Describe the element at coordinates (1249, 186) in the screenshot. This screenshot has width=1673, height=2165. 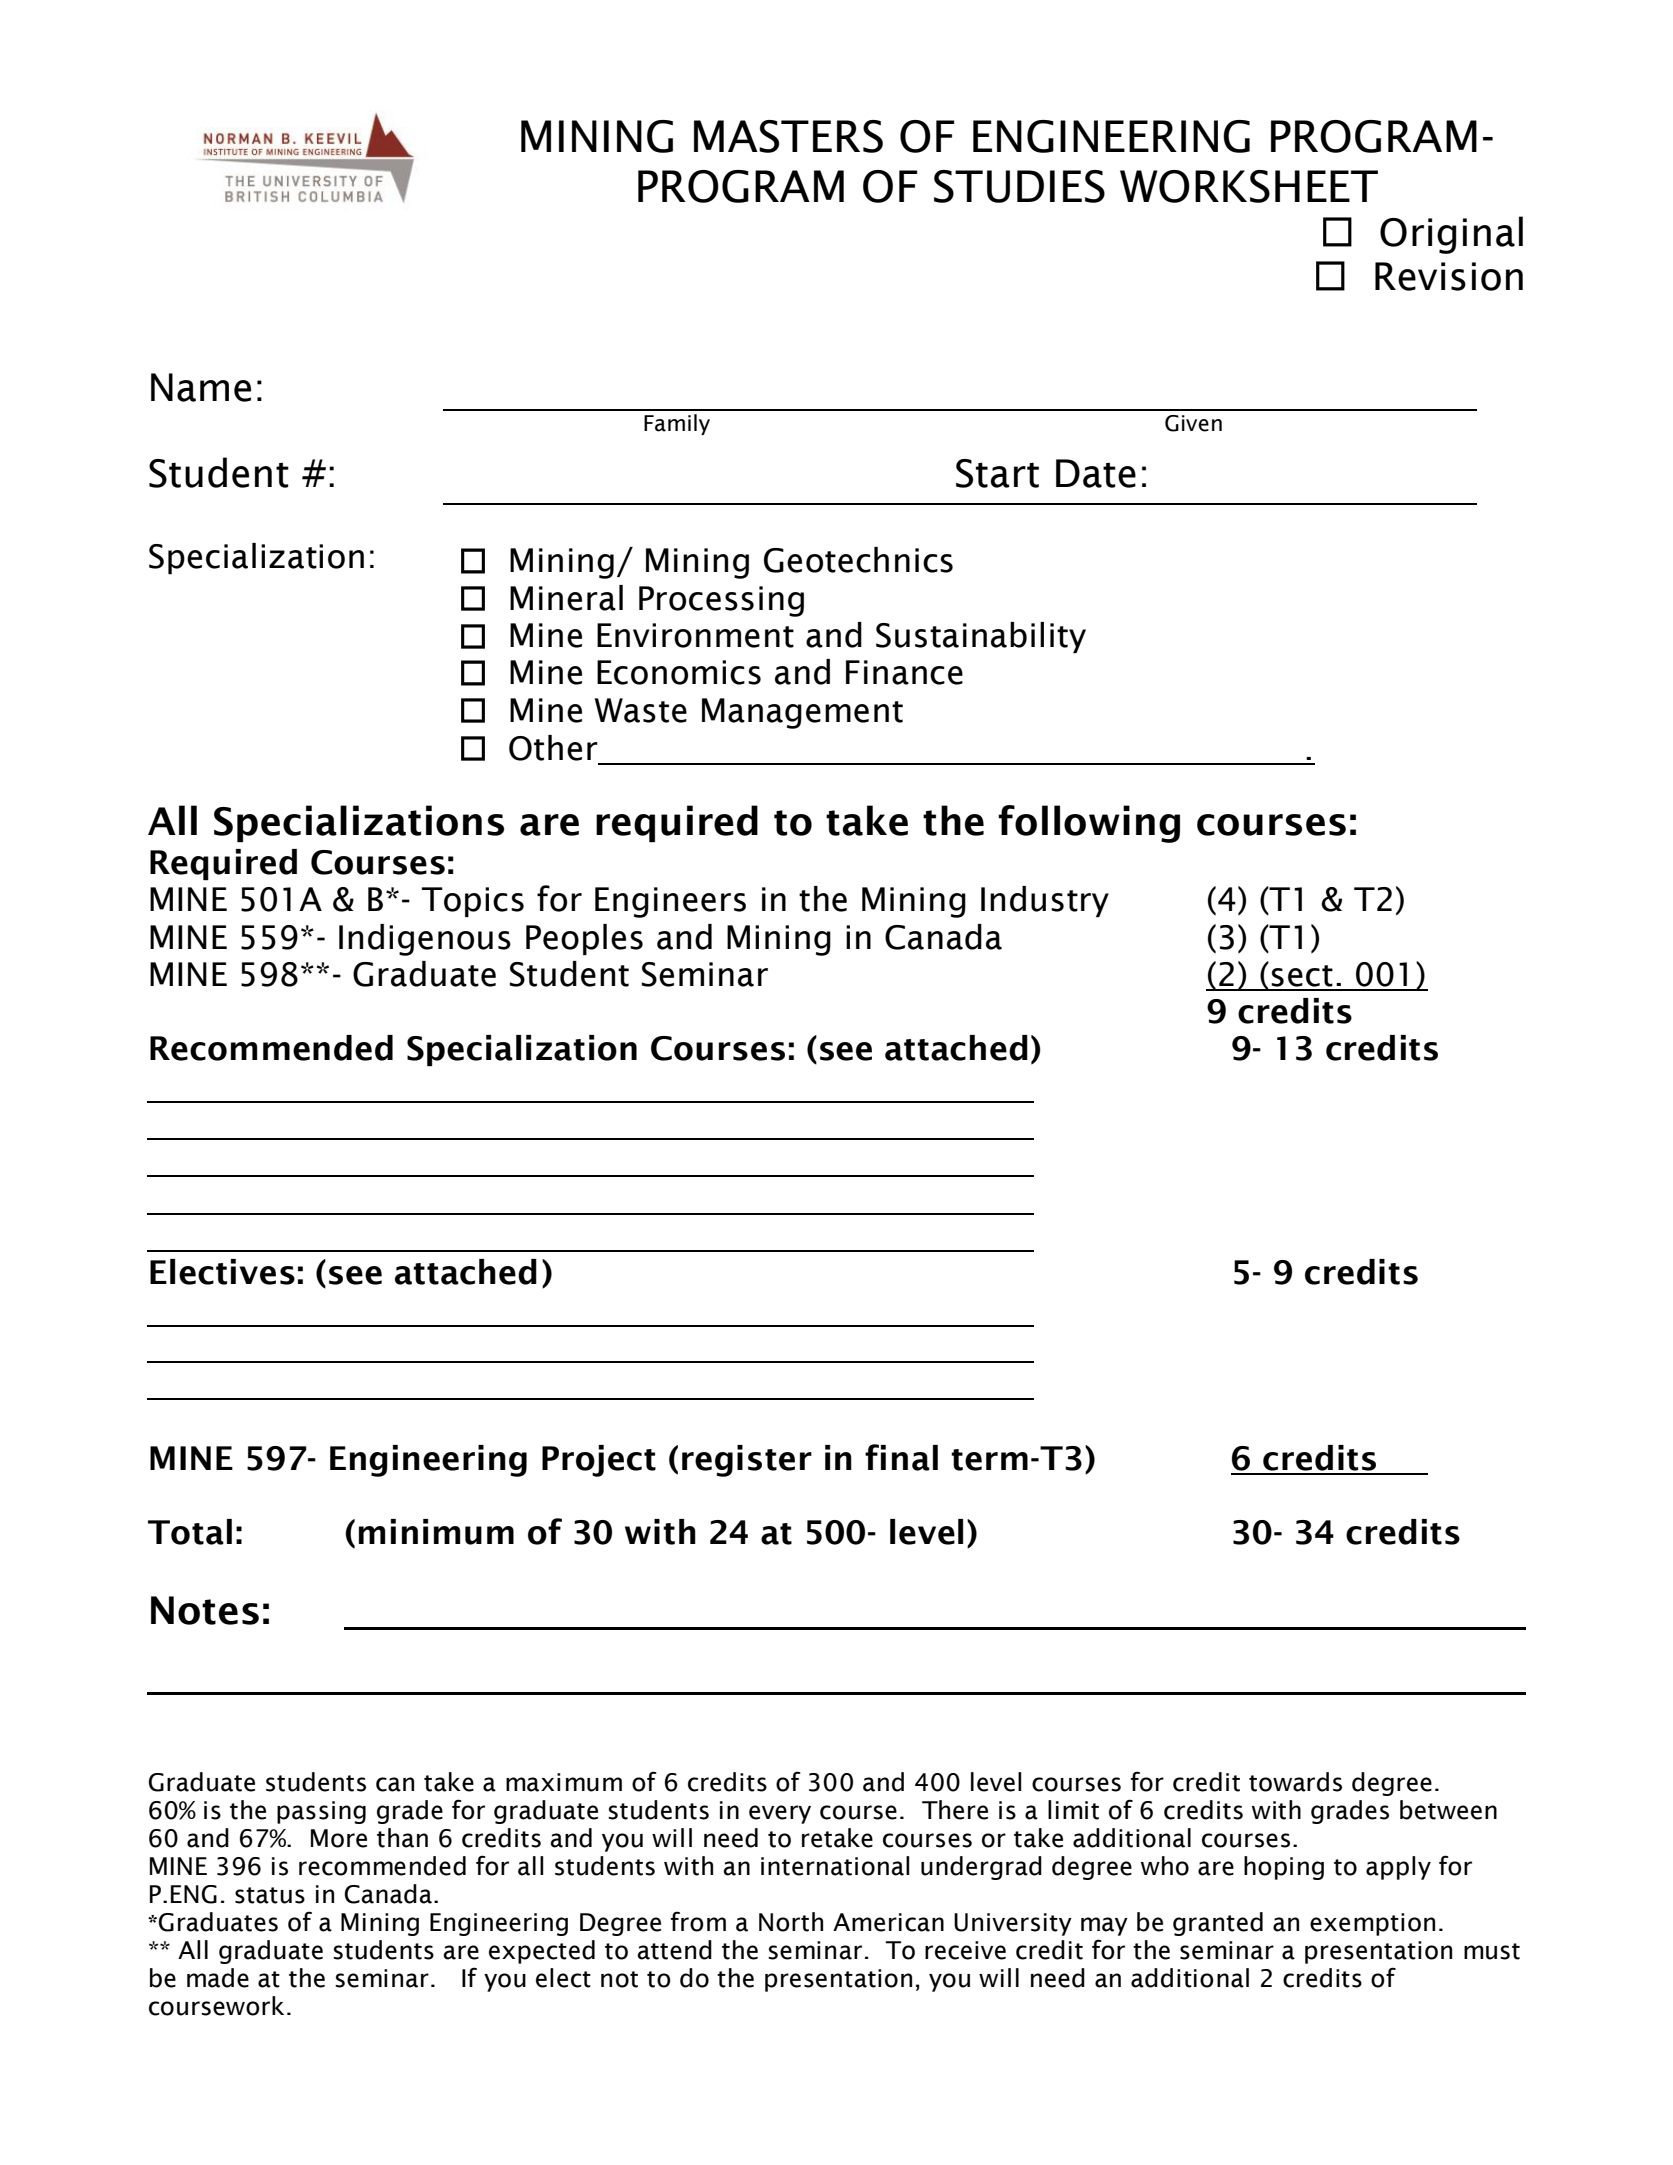
I see `WORKSHEET` at that location.
